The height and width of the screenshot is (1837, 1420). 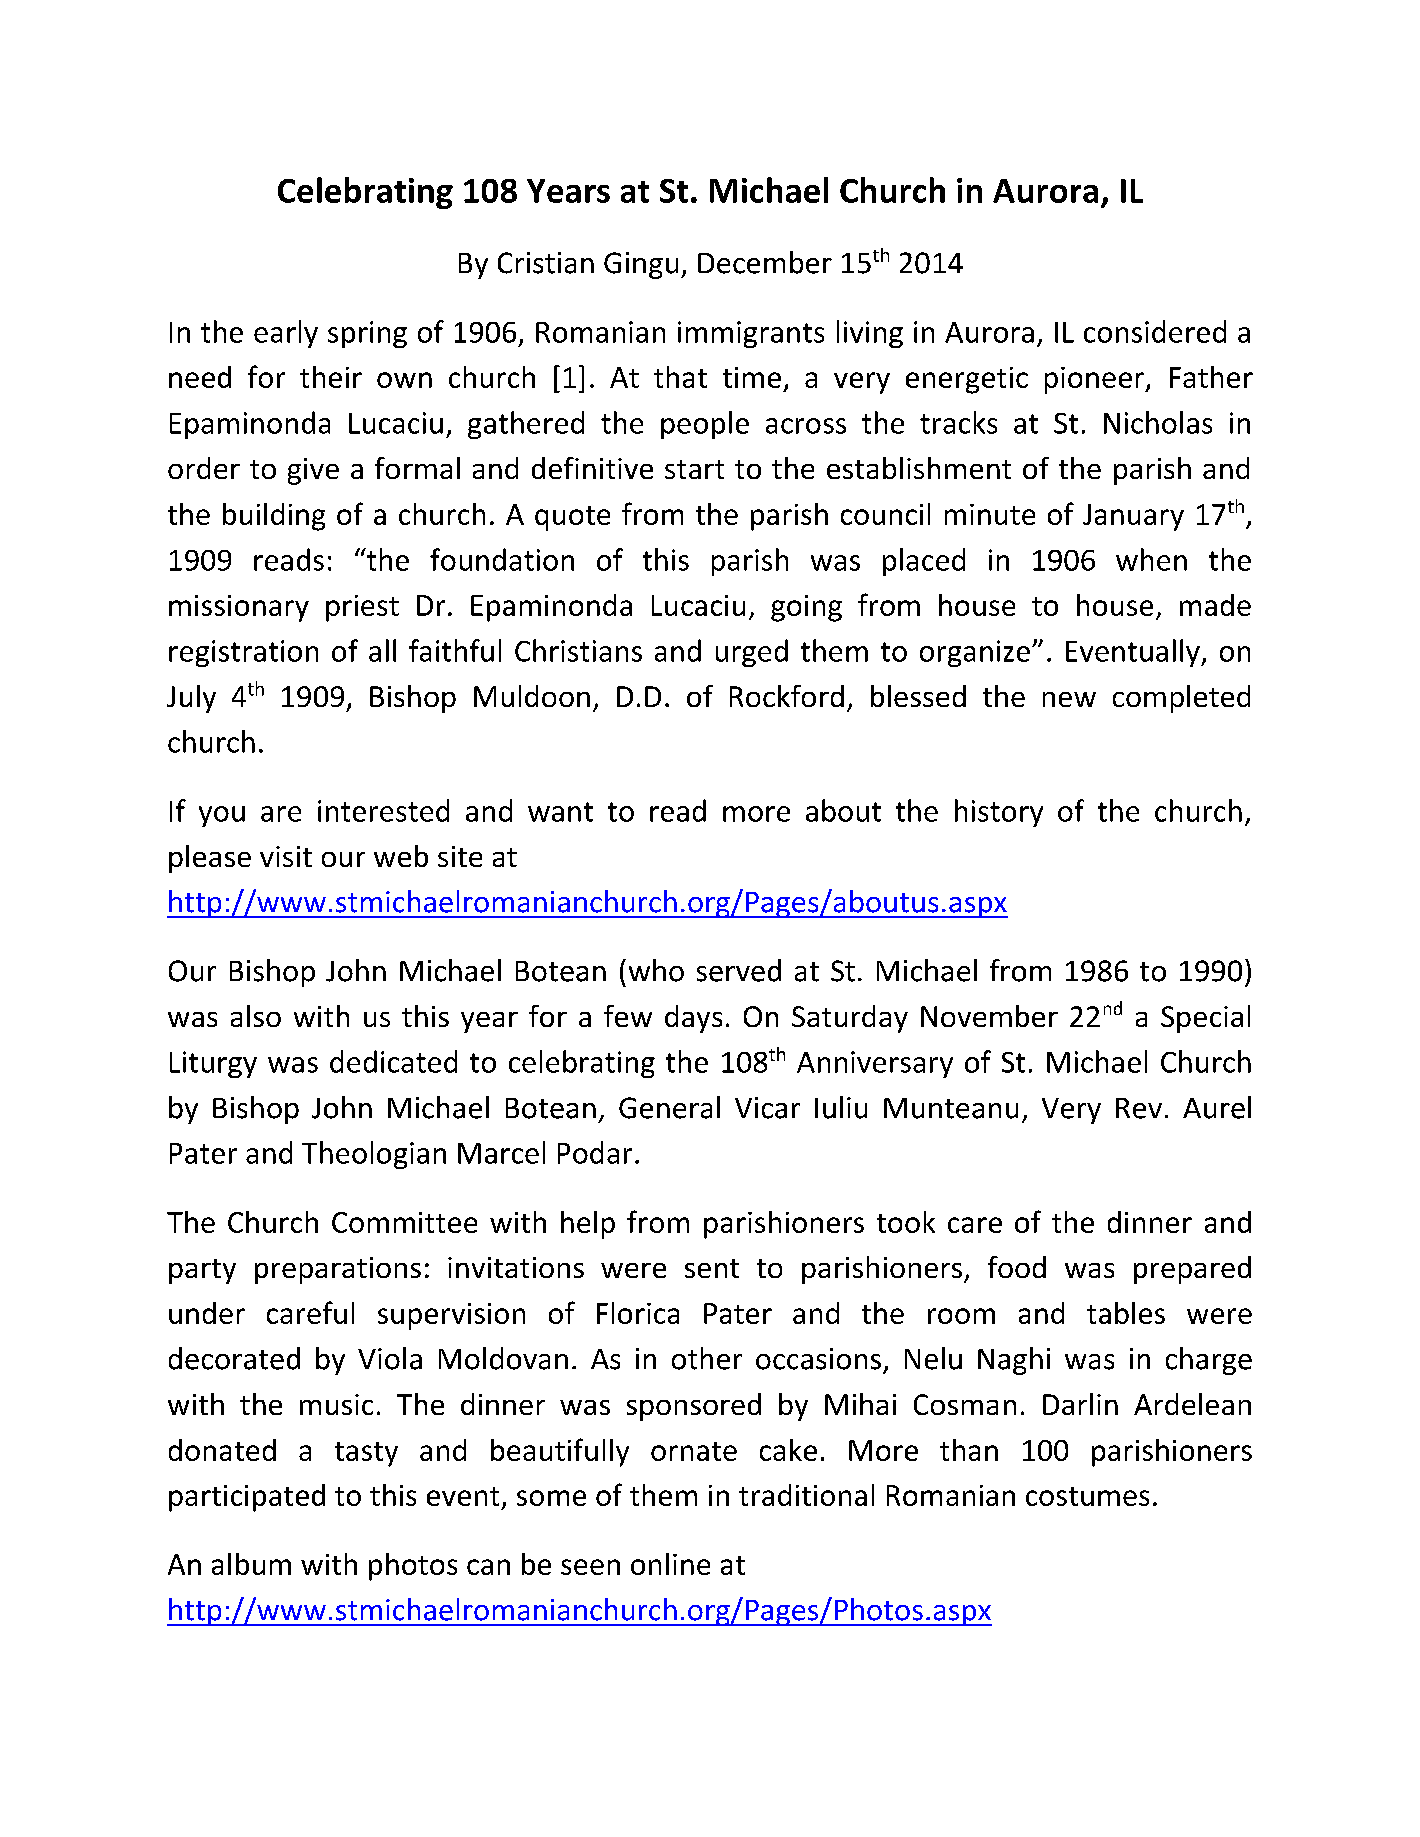 I want to click on participated, so click(x=247, y=1498).
